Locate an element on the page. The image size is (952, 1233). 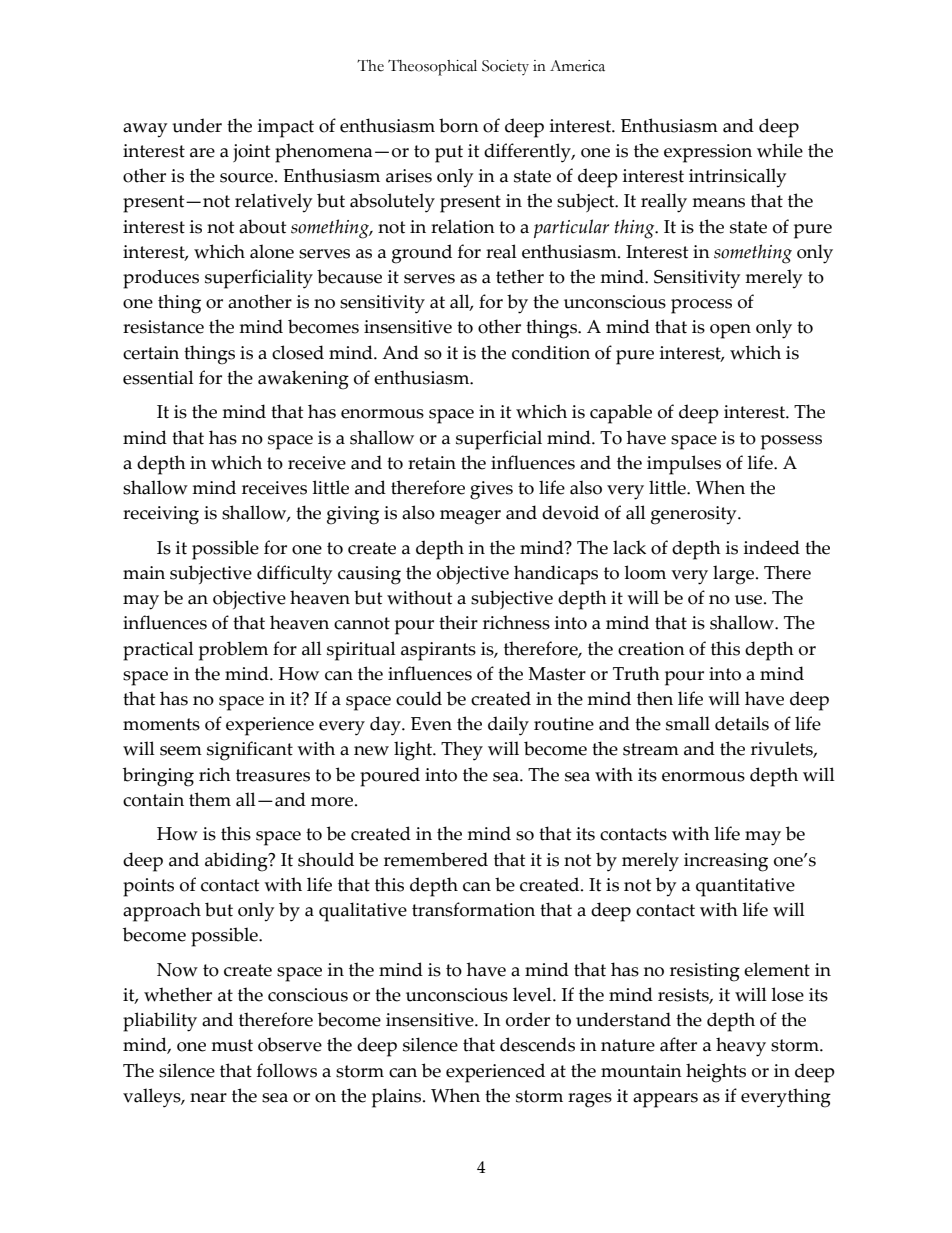
born is located at coordinates (459, 125).
